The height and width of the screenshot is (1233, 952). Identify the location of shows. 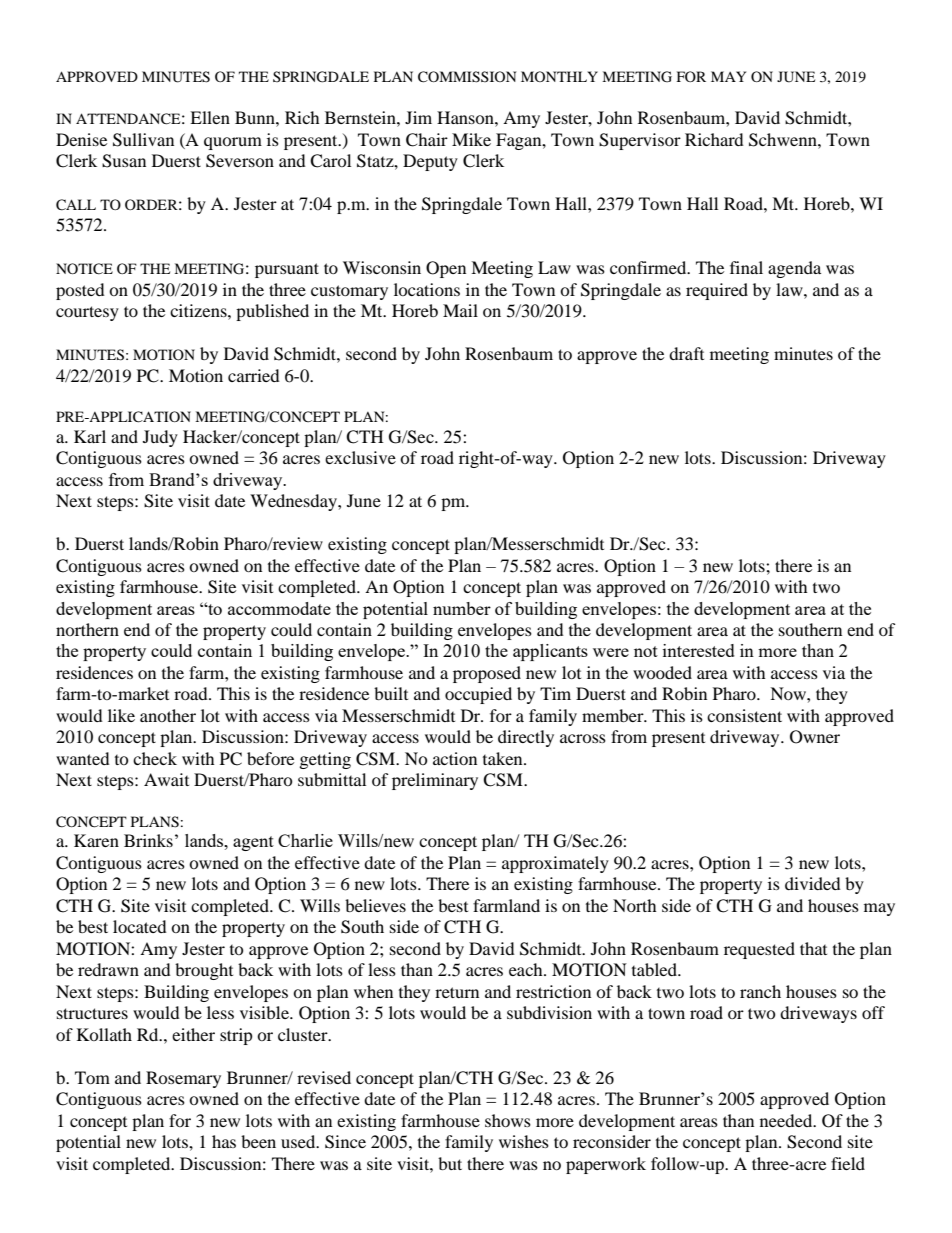
(508, 1120).
